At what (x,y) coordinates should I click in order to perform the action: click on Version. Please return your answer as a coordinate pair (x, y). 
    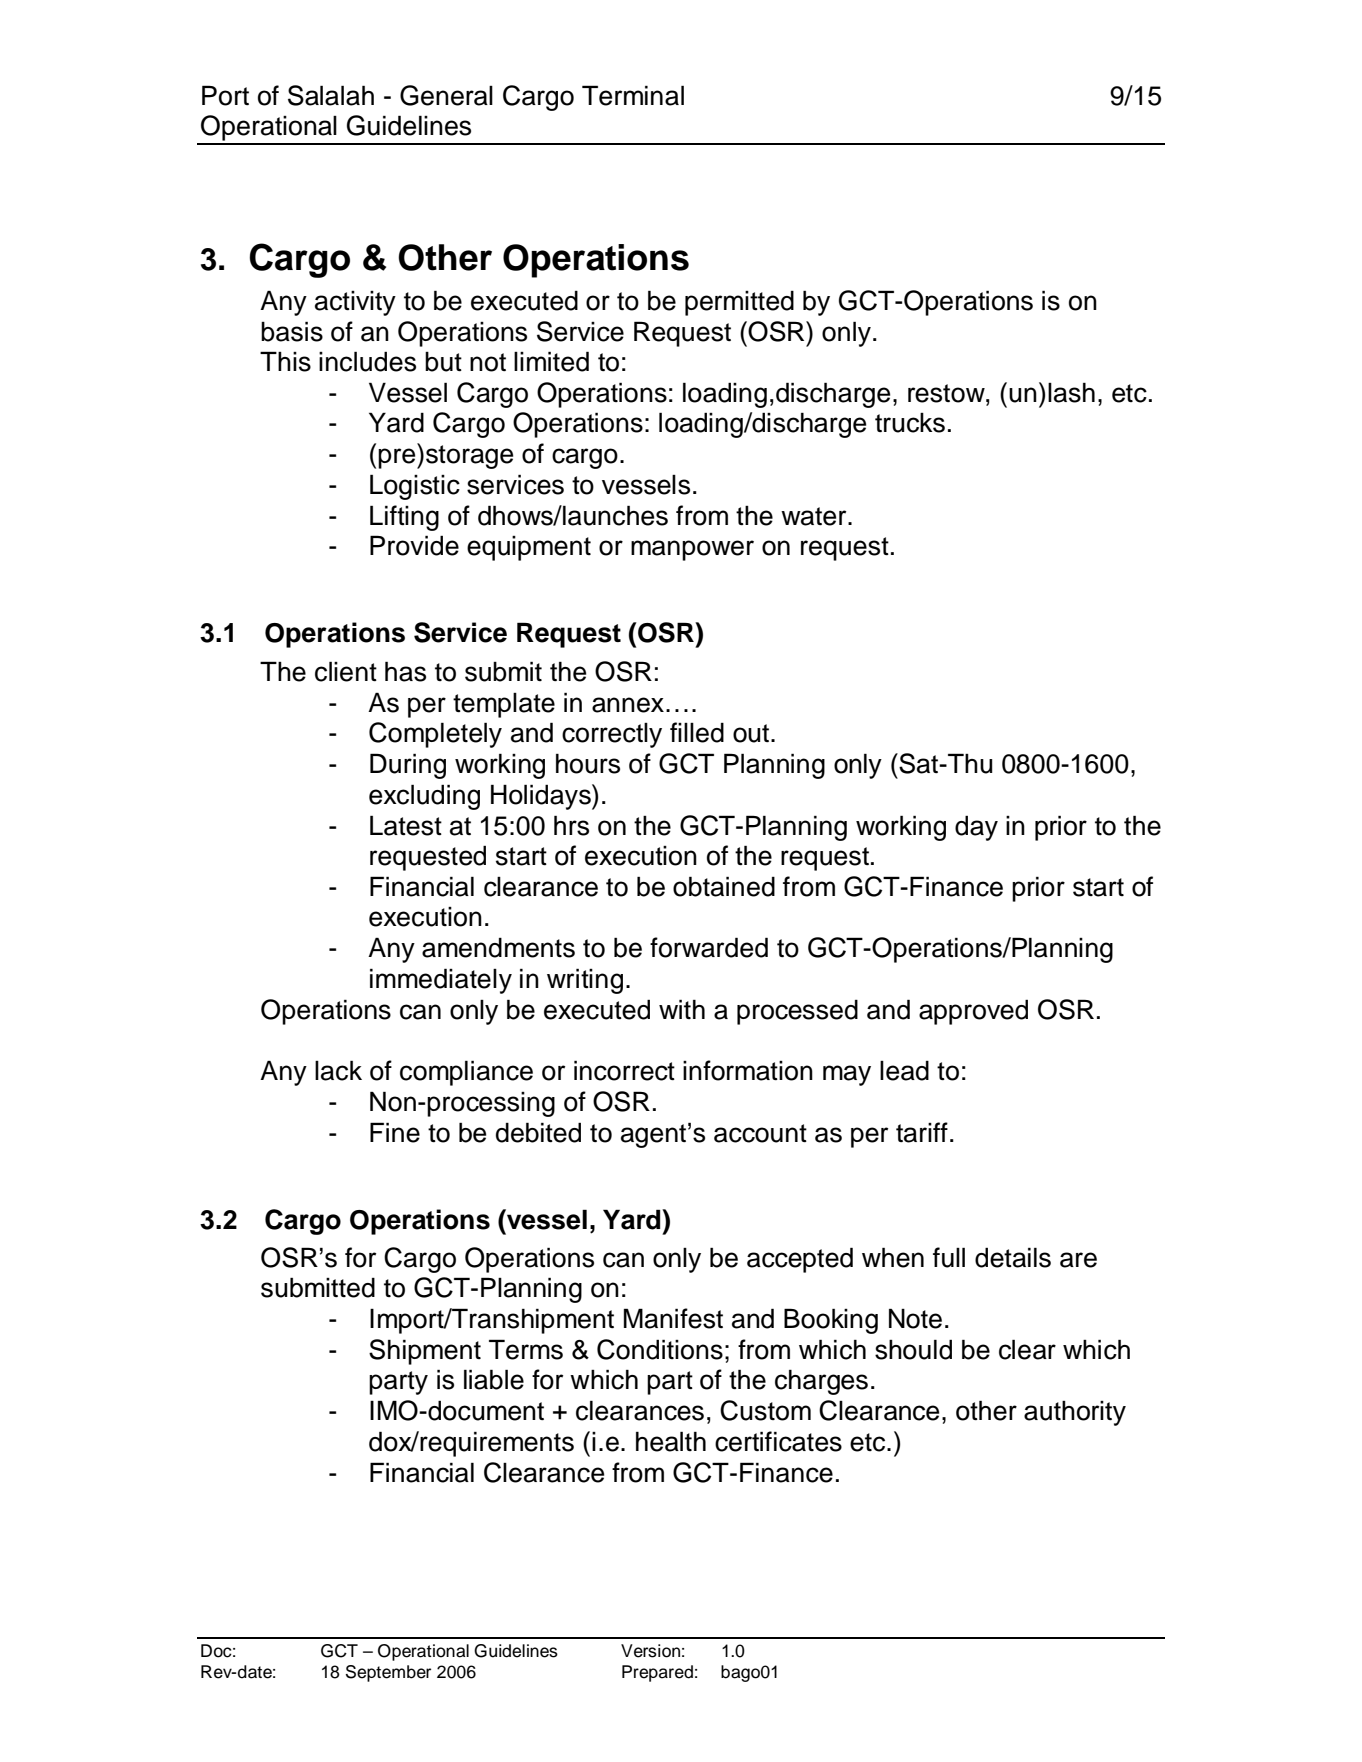
    Looking at the image, I should click on (650, 1651).
